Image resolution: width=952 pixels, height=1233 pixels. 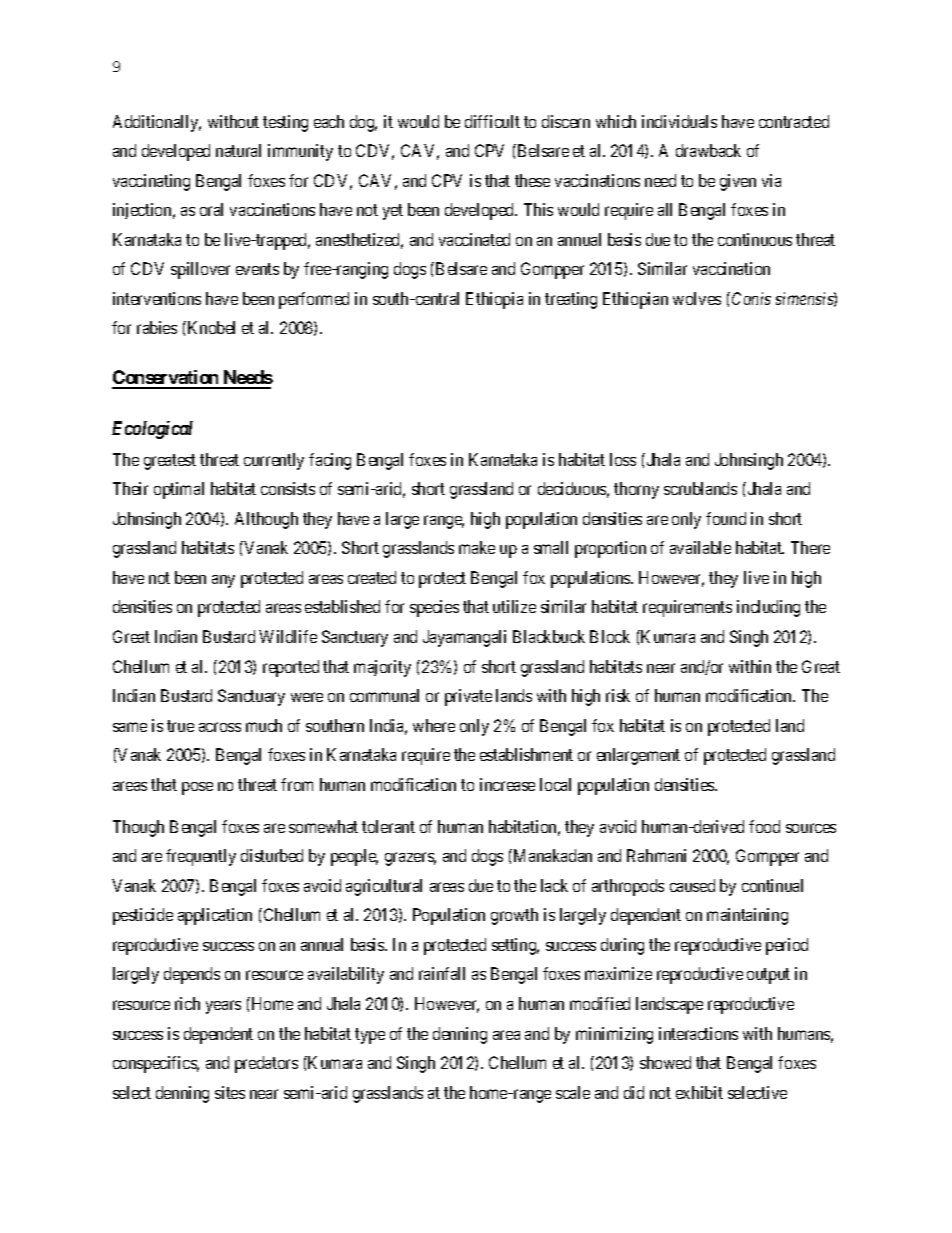 I want to click on optimal, so click(x=179, y=490).
